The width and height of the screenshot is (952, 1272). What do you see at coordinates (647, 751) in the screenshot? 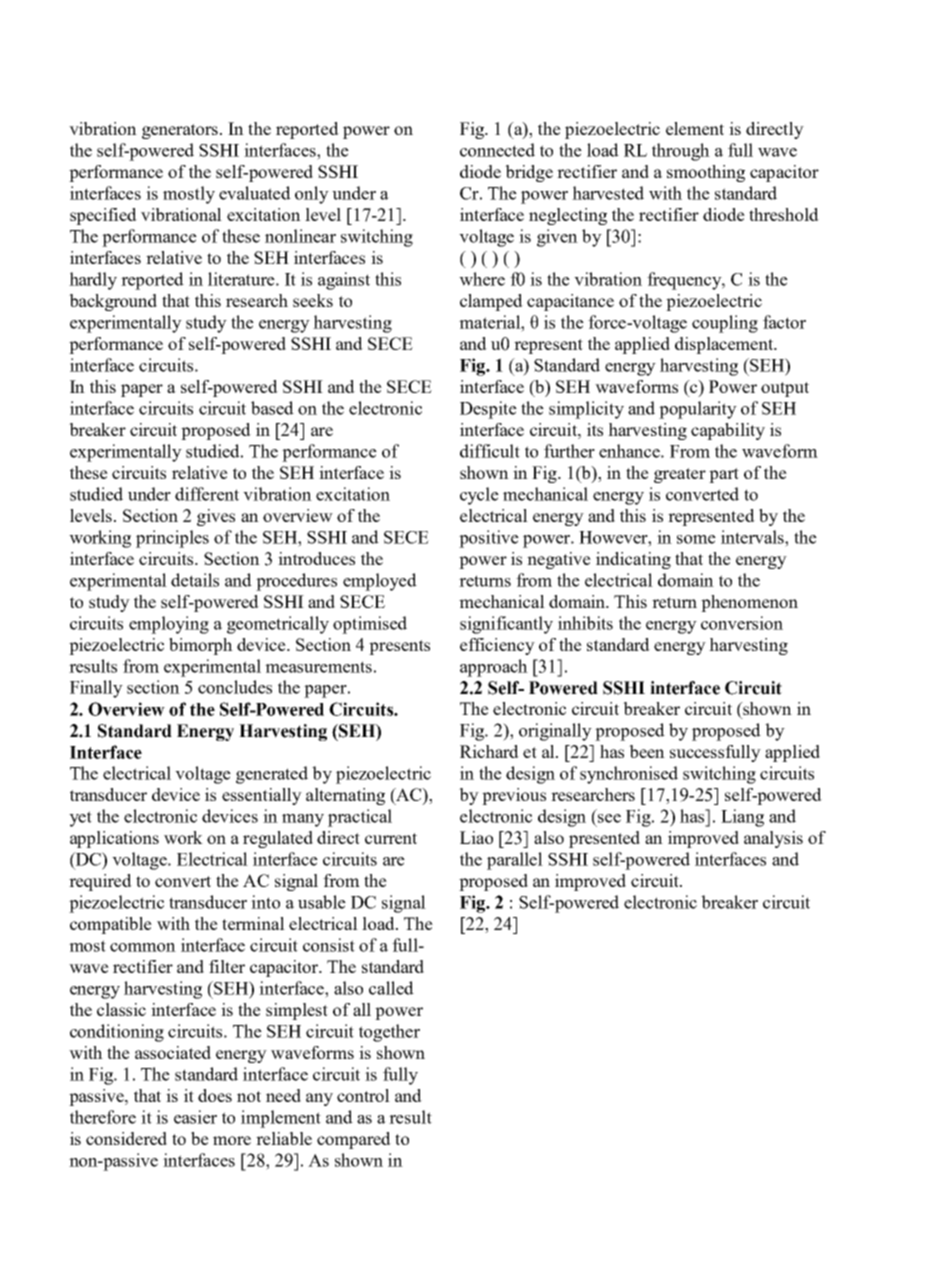
I see `been` at bounding box center [647, 751].
